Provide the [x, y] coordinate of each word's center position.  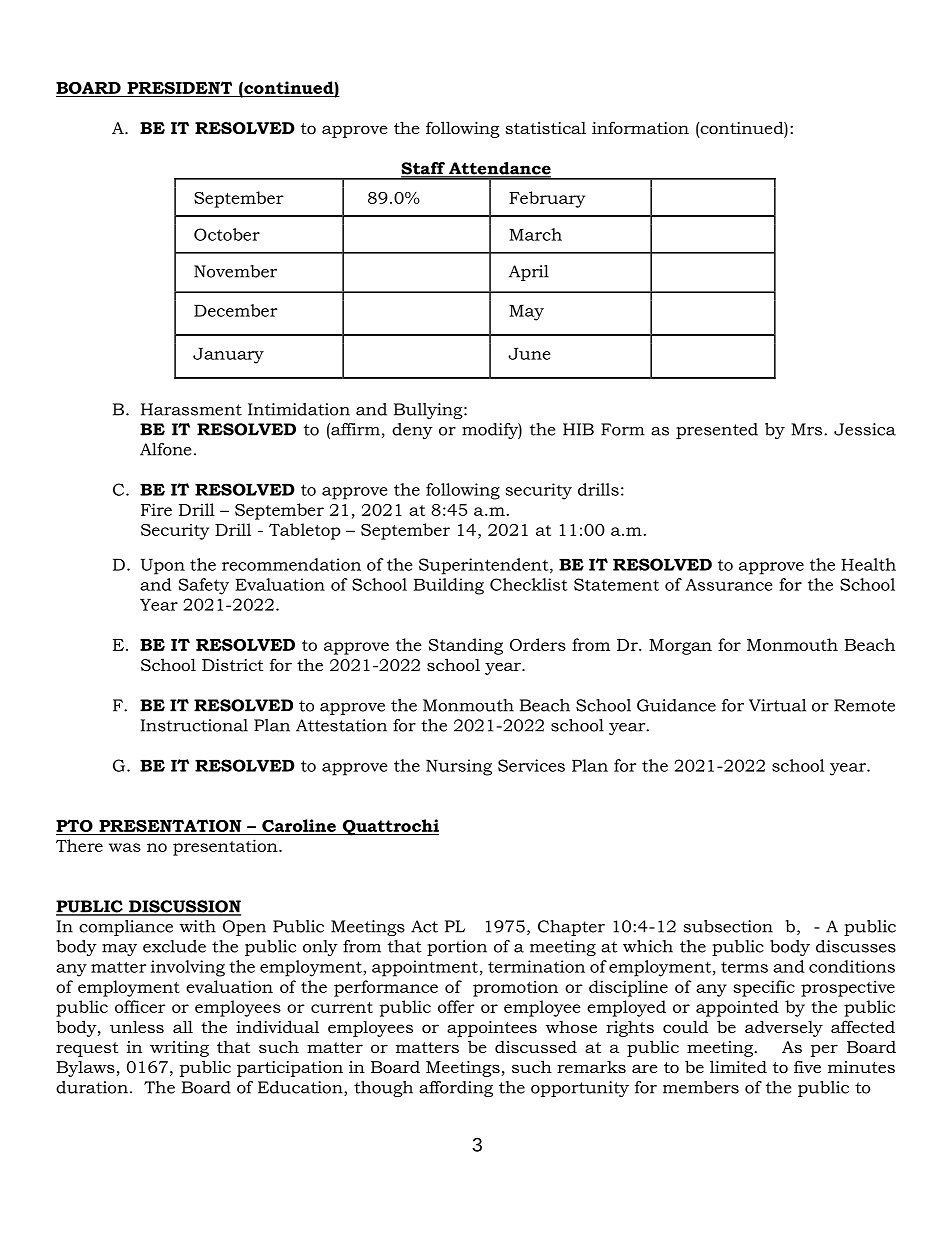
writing [179, 1049]
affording [456, 1089]
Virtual [777, 705]
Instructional [194, 725]
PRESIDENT [179, 87]
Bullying [429, 411]
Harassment [191, 409]
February [547, 199]
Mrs [808, 429]
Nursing [459, 767]
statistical [545, 128]
